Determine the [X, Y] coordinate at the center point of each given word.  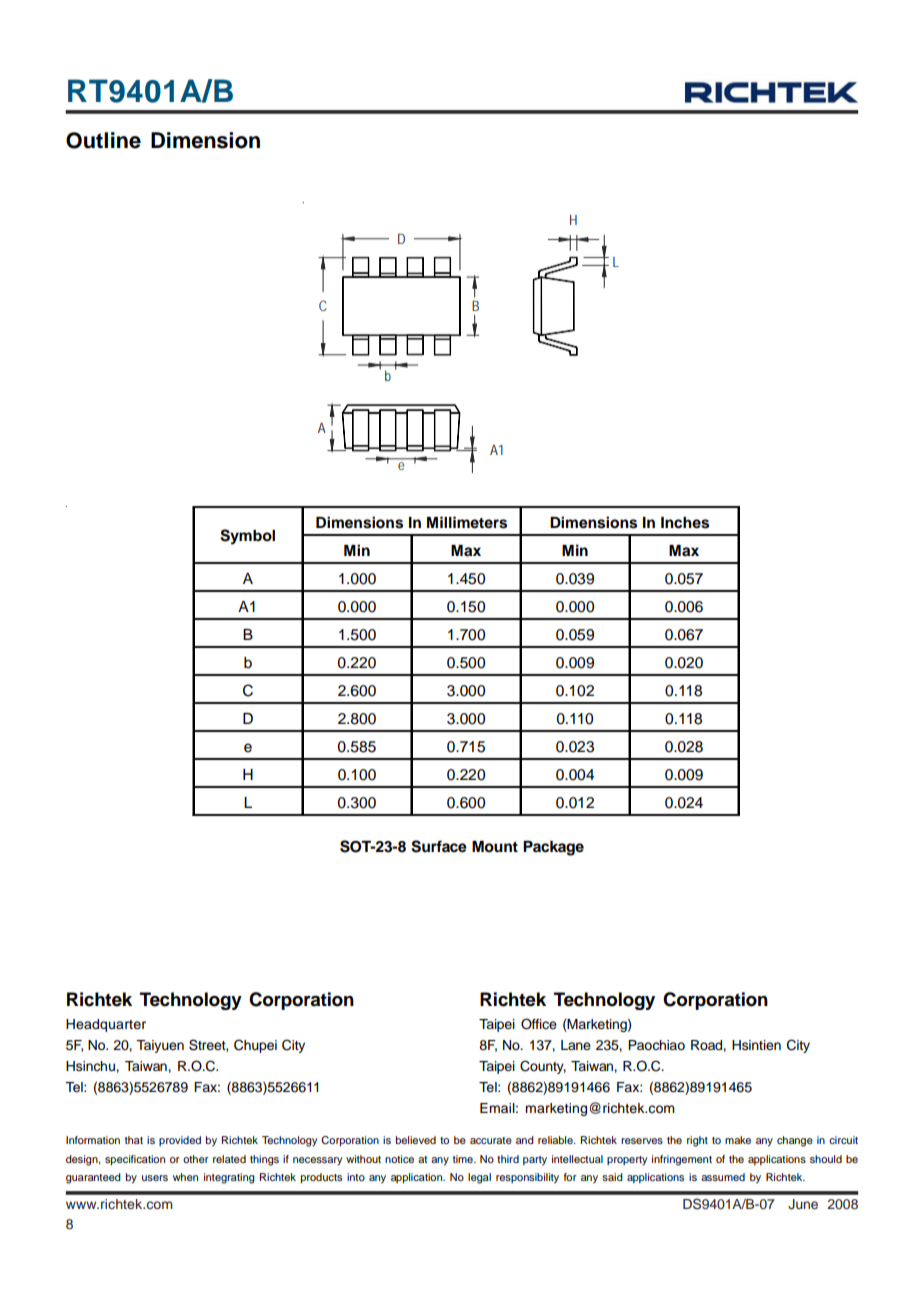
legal [479, 1178]
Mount [495, 847]
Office [539, 1024]
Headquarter [106, 1025]
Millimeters [467, 522]
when [185, 1177]
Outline [103, 140]
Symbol [247, 537]
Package [553, 848]
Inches [685, 523]
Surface [439, 846]
